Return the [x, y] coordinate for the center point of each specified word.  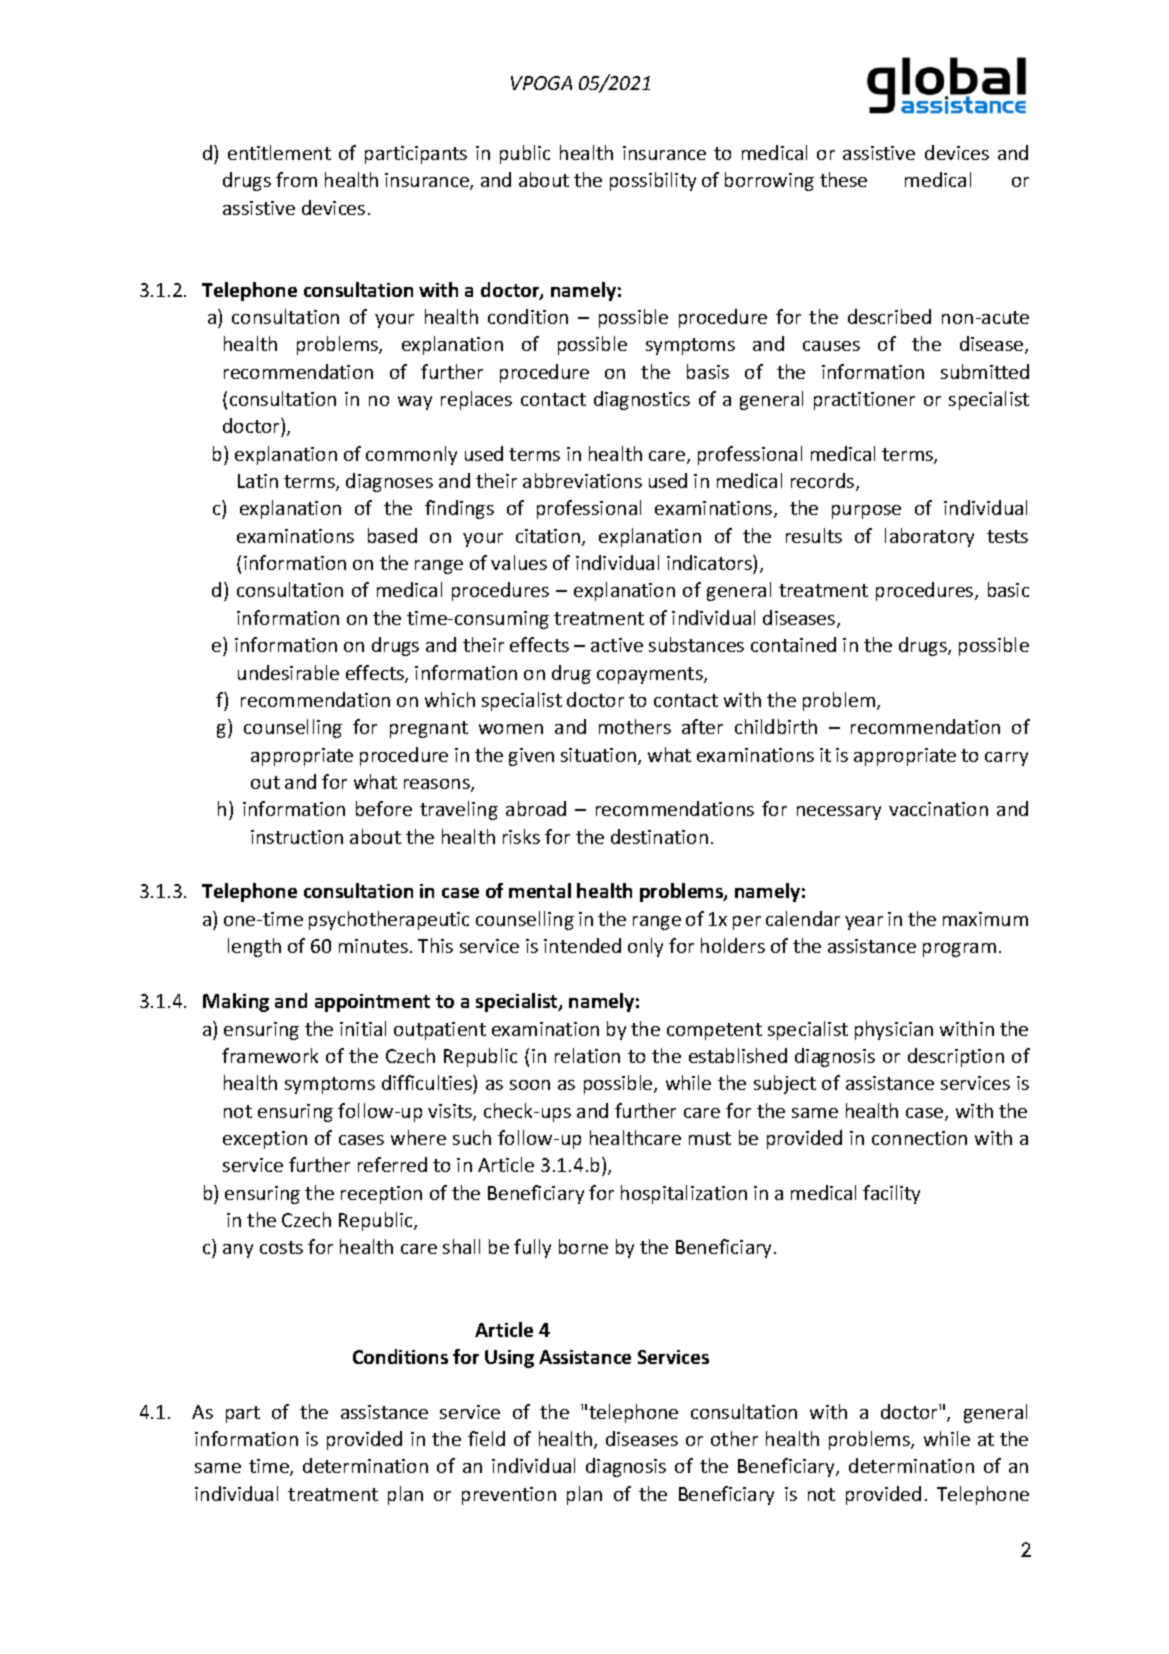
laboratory [929, 537]
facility [891, 1194]
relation [587, 1055]
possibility [653, 181]
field [486, 1438]
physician [894, 1030]
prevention [509, 1496]
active [617, 645]
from [296, 179]
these [843, 179]
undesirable [288, 672]
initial [363, 1028]
